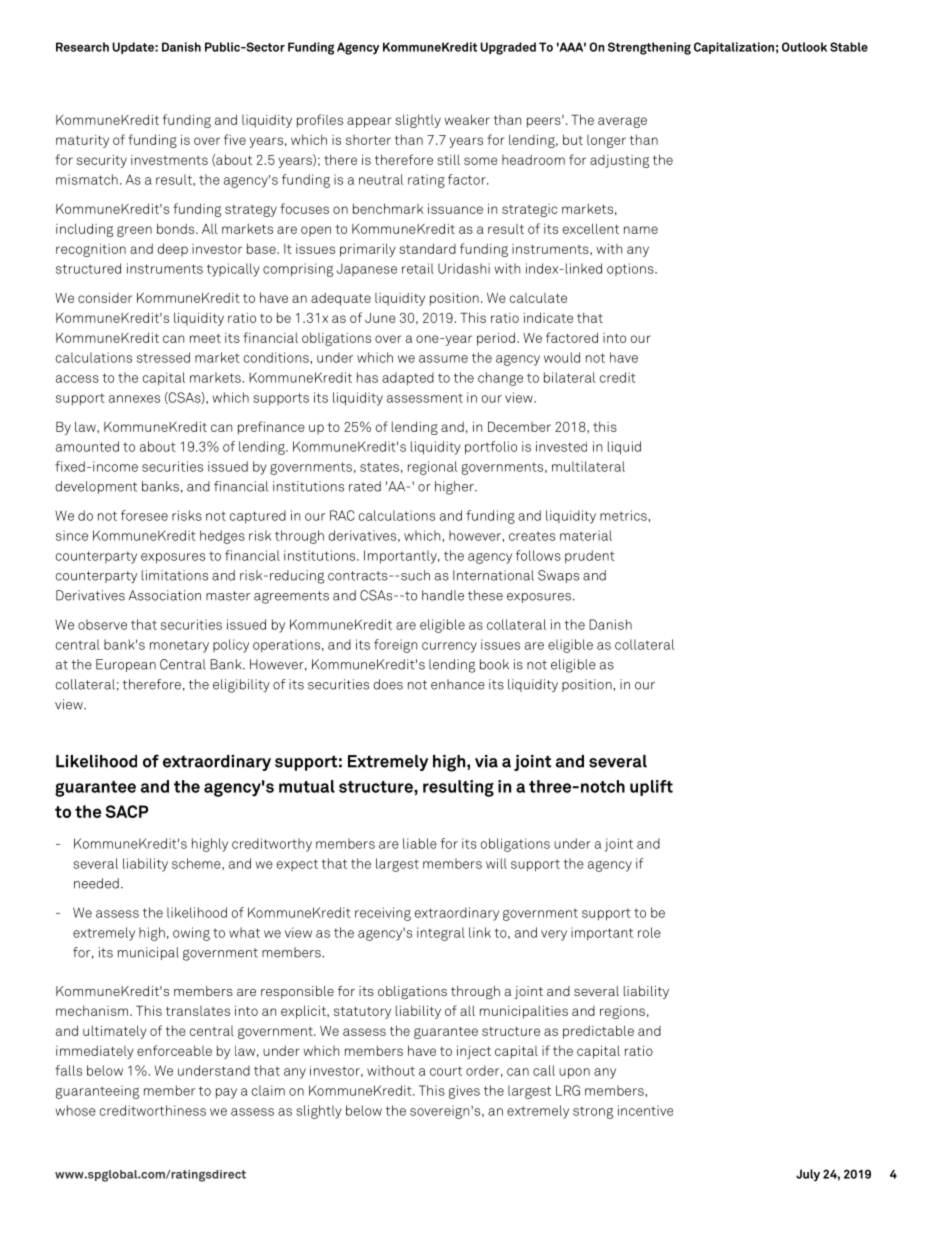 This screenshot has height=1233, width=952. What do you see at coordinates (82, 47) in the screenshot?
I see `Research` at bounding box center [82, 47].
